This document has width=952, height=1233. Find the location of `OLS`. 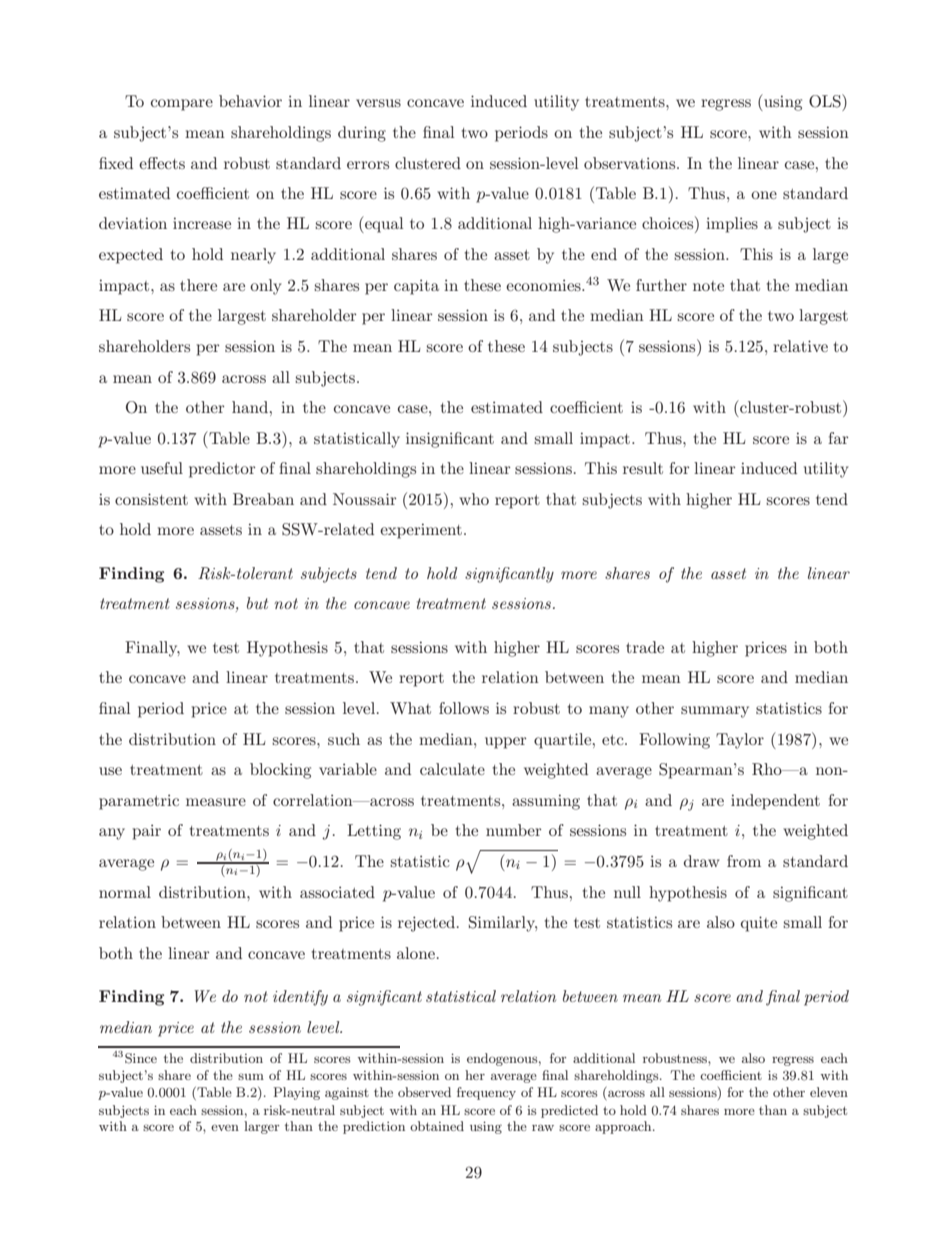

OLS is located at coordinates (826, 101).
